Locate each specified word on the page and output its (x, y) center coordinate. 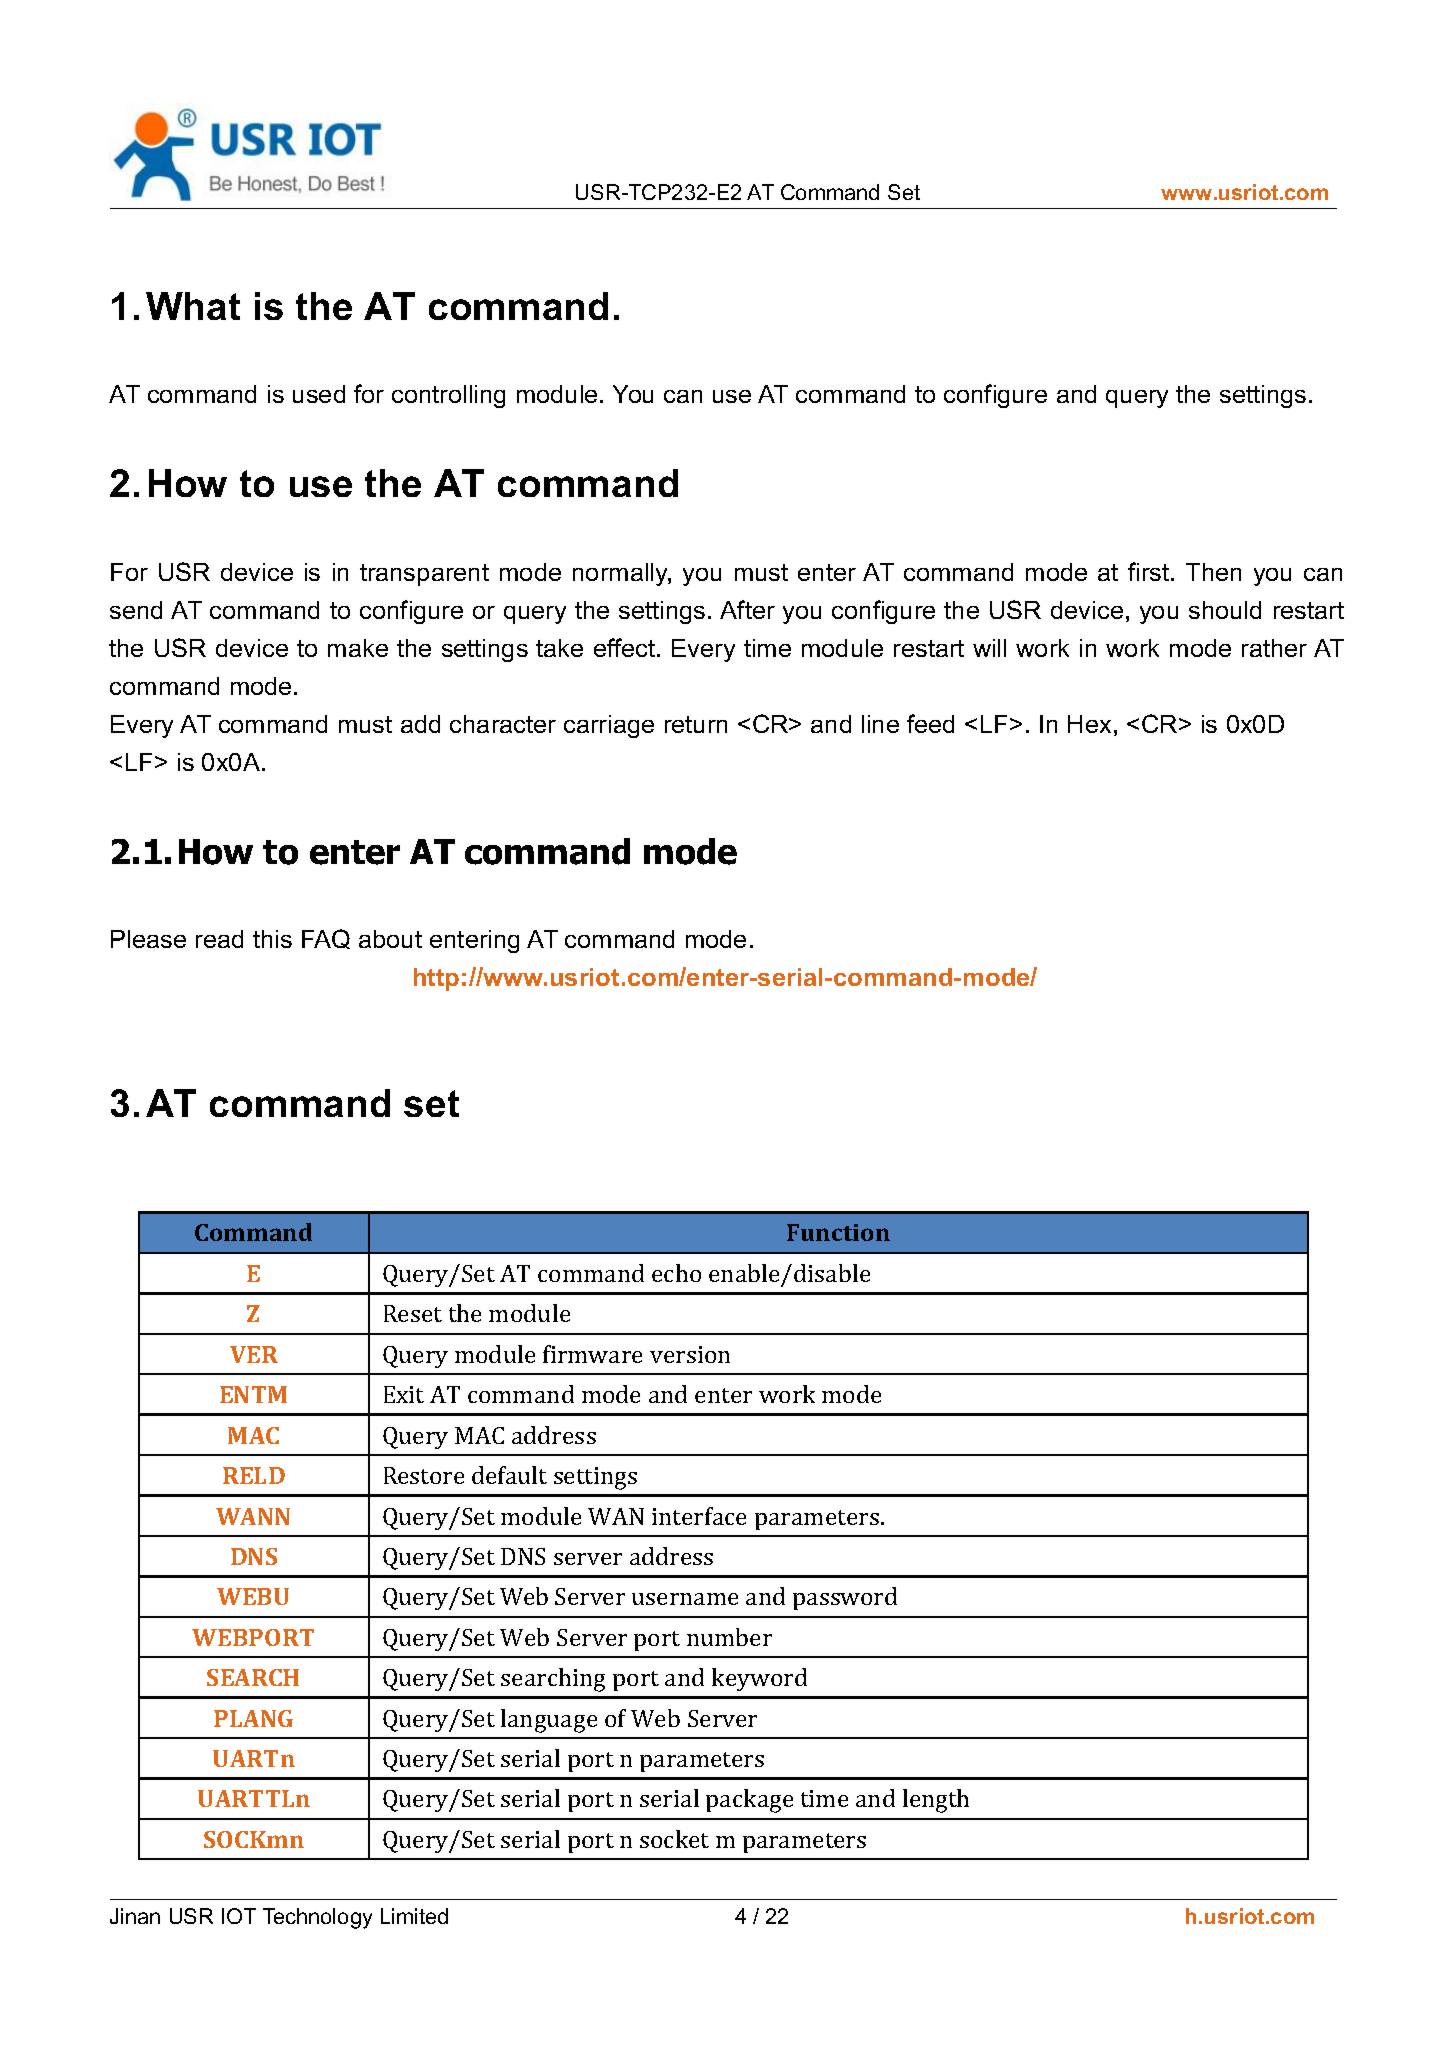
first (1150, 571)
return (696, 724)
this (272, 939)
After (747, 609)
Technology (317, 1918)
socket (674, 1839)
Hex (1089, 724)
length (936, 1801)
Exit (404, 1394)
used (319, 394)
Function (838, 1232)
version (690, 1354)
